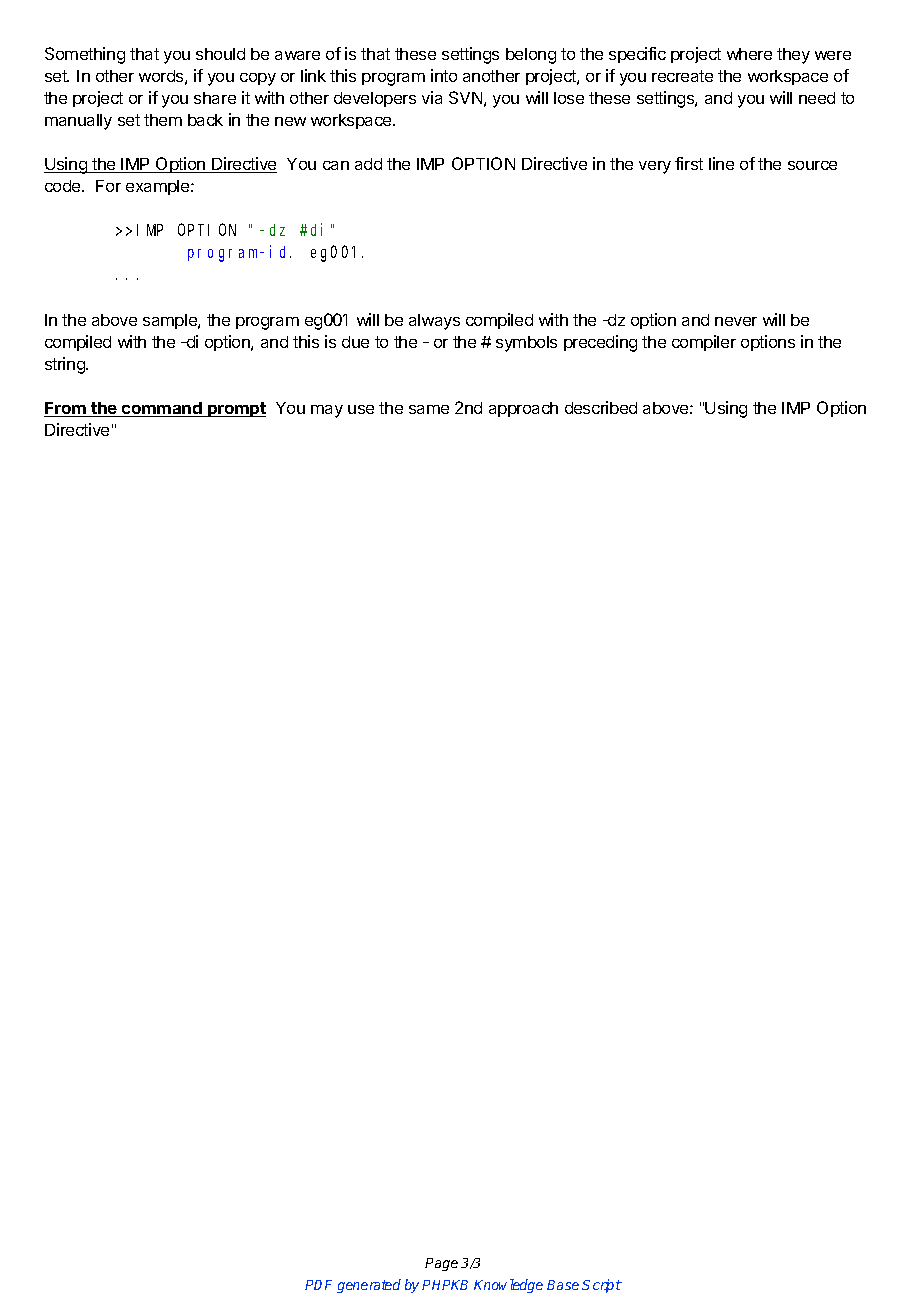  What do you see at coordinates (432, 97) in the document?
I see `via` at bounding box center [432, 97].
